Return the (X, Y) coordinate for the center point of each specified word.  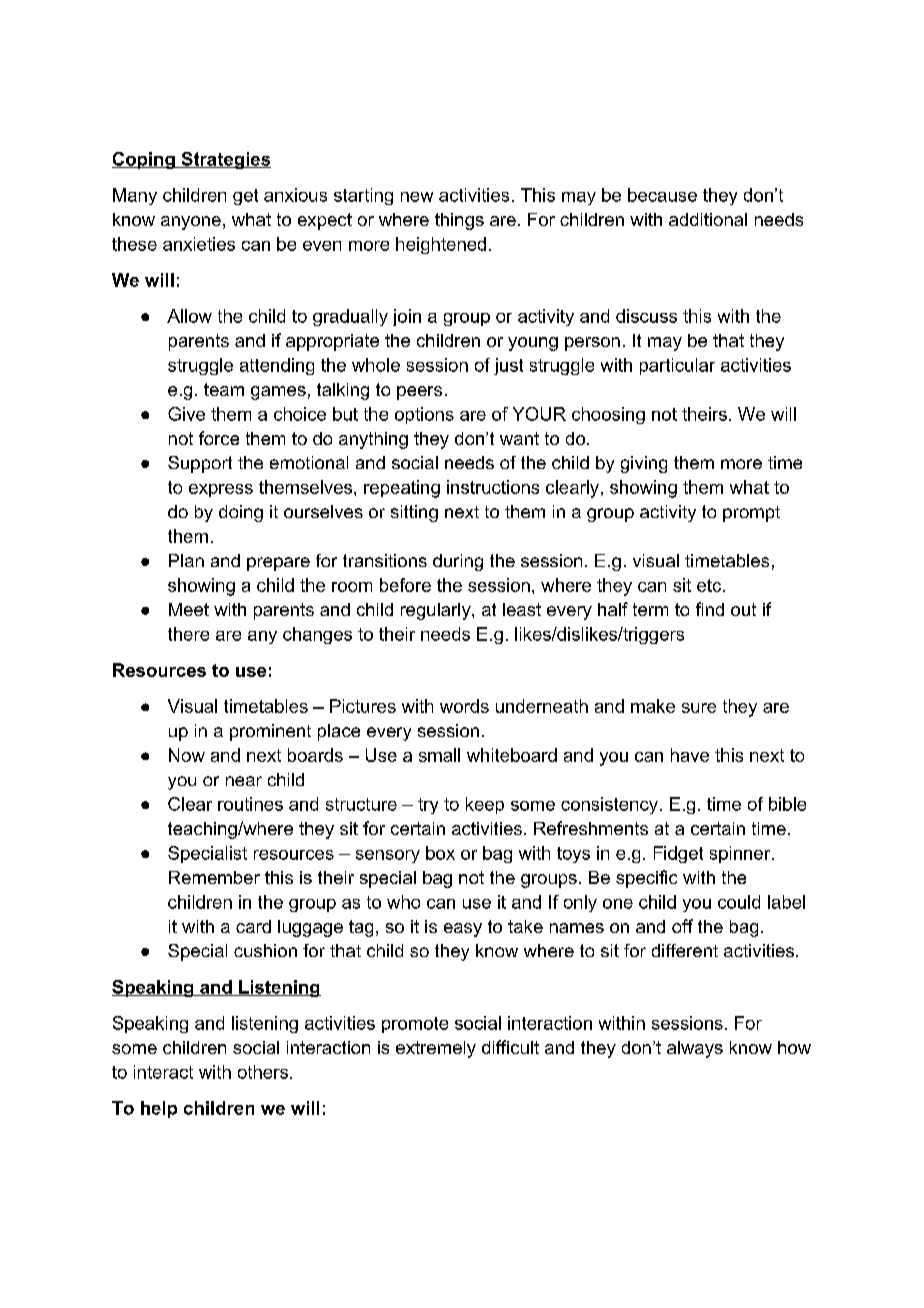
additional (708, 219)
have (690, 755)
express (221, 490)
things (459, 221)
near (244, 781)
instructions (493, 487)
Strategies (225, 160)
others (263, 1072)
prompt (751, 514)
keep (485, 805)
